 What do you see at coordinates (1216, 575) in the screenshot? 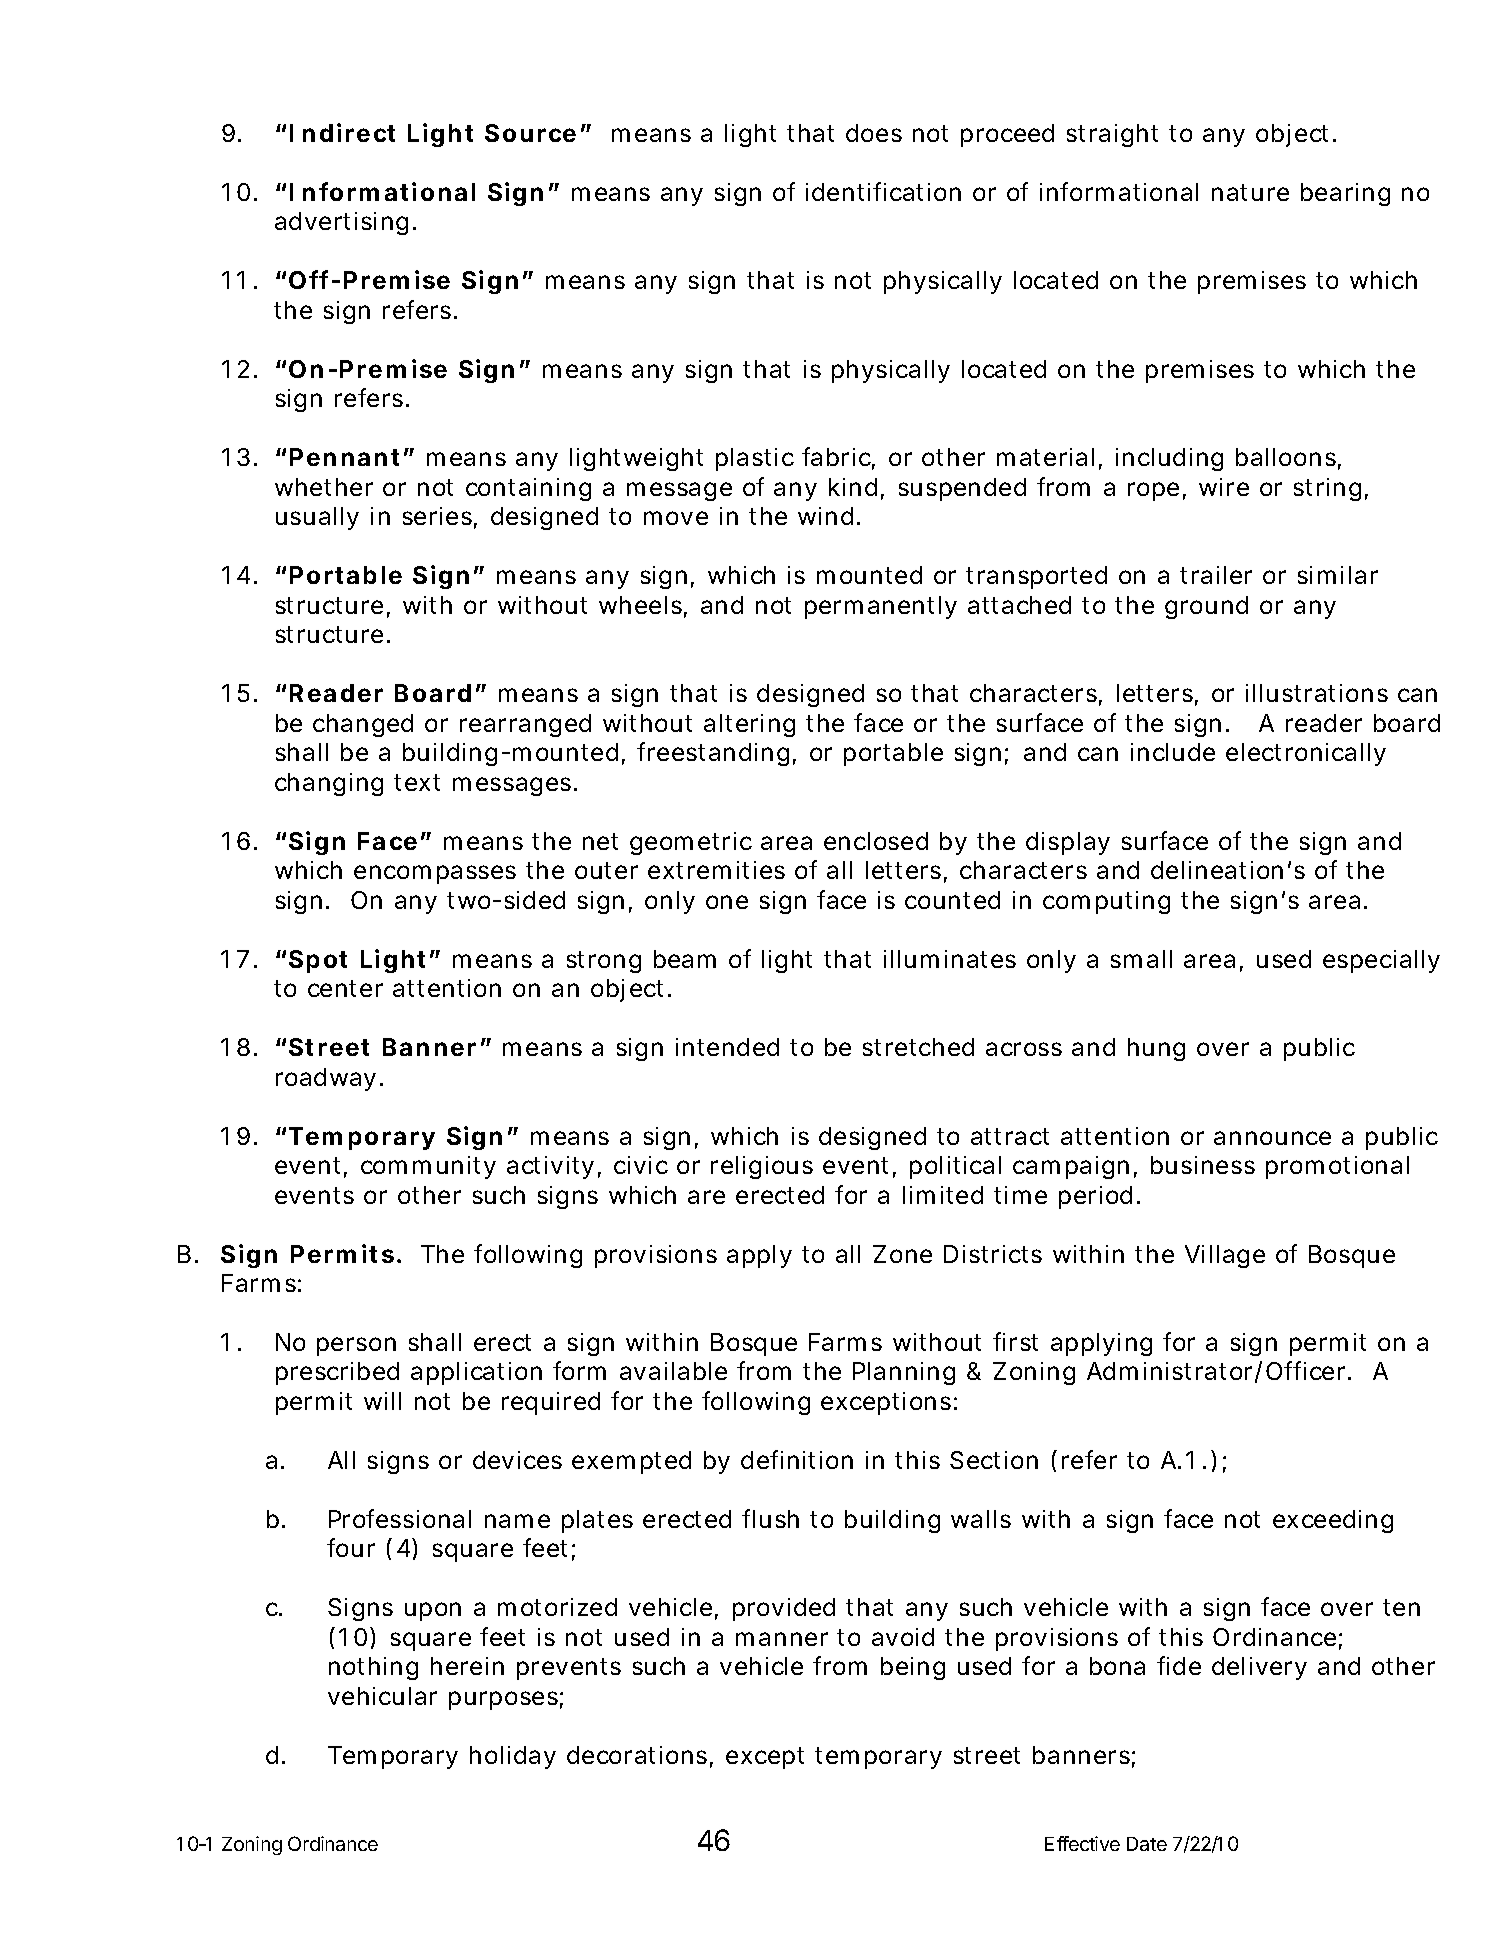
I see `trailer` at bounding box center [1216, 575].
